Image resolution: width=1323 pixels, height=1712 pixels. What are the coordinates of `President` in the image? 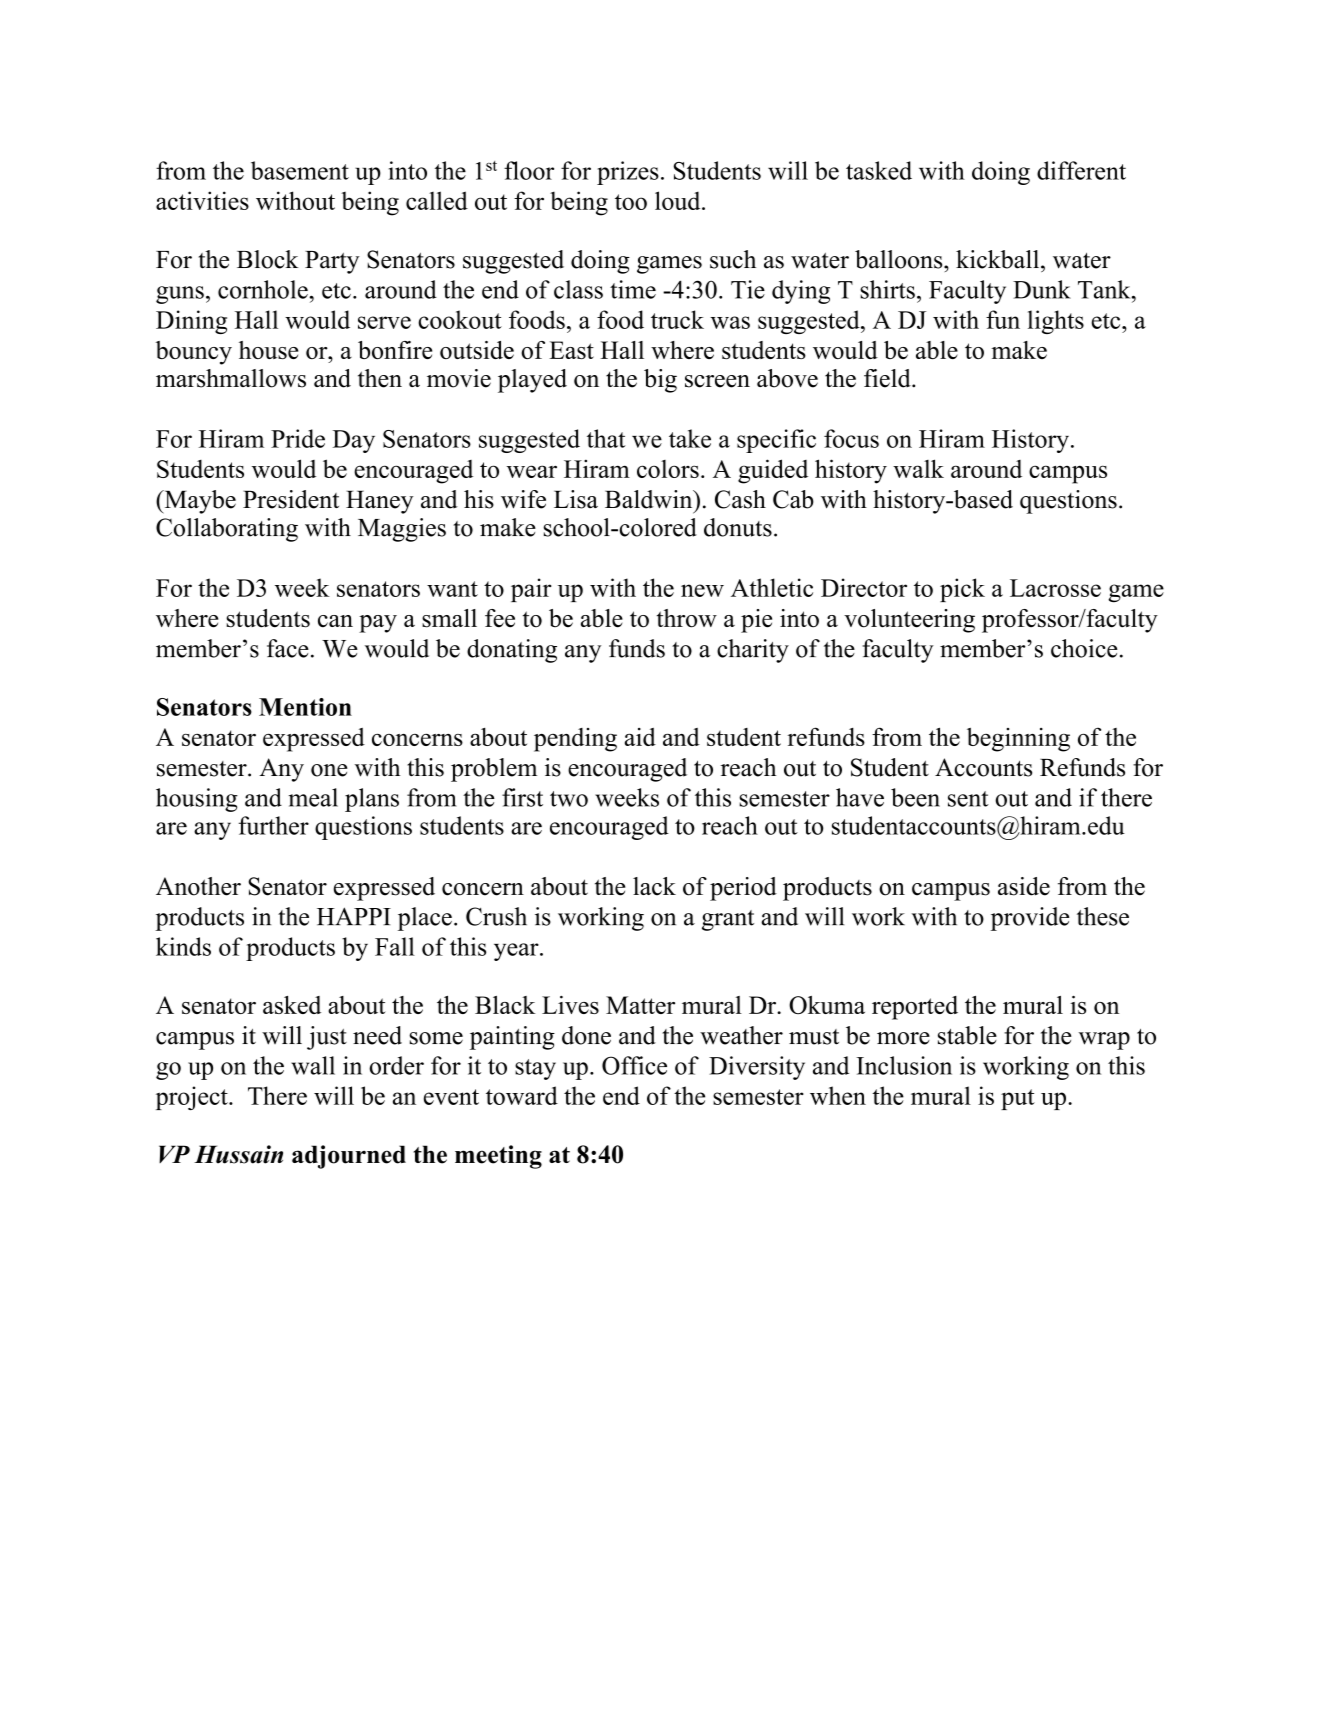 It's located at (291, 499).
